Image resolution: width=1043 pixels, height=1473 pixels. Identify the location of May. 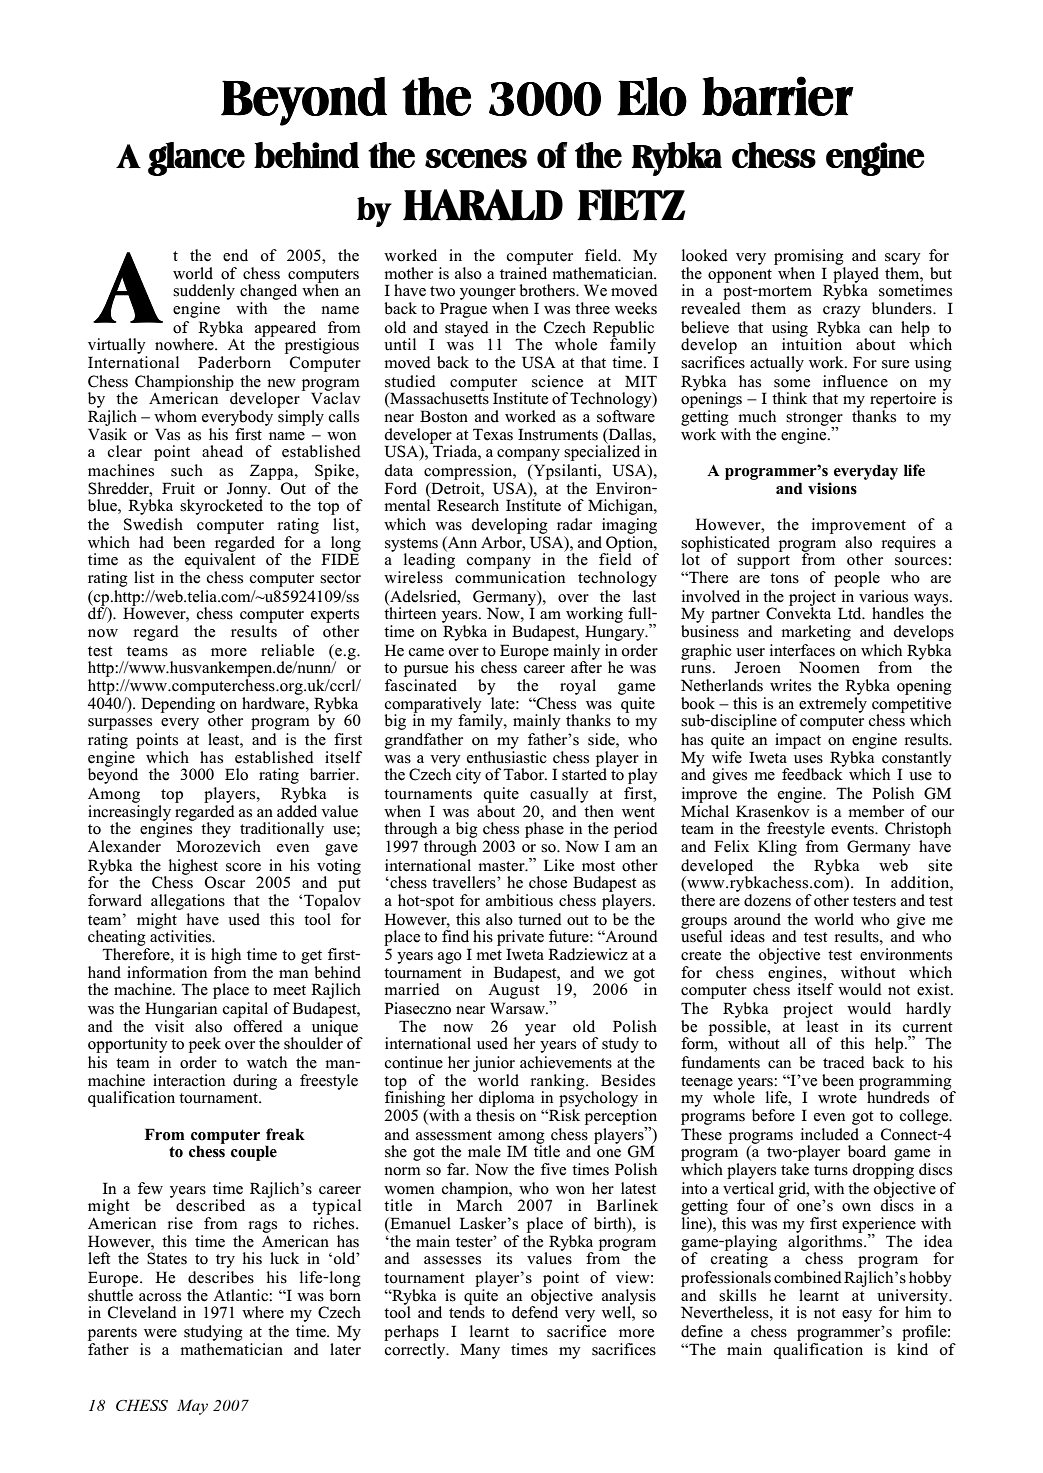
(192, 1407).
